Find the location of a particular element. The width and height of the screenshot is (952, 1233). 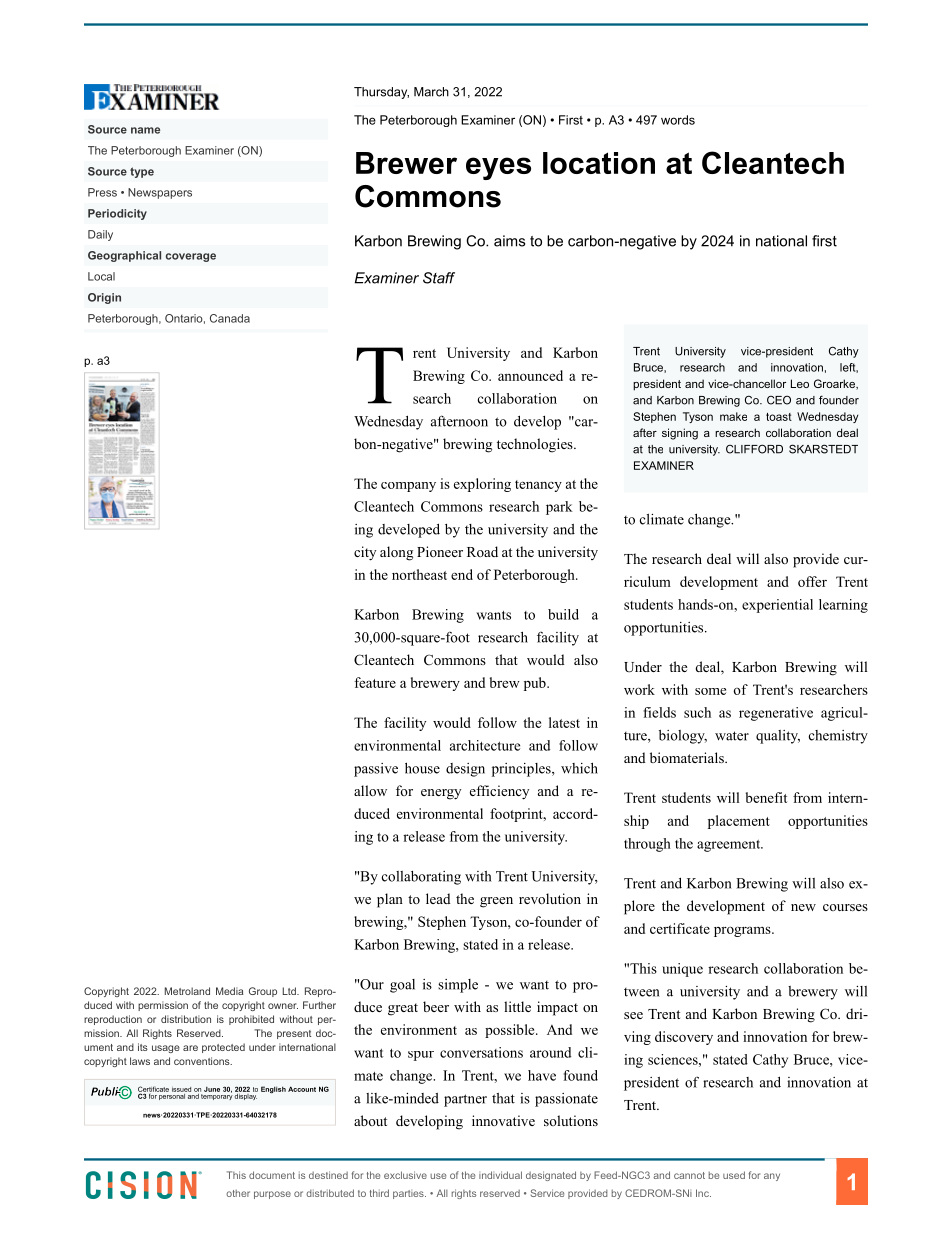

pub is located at coordinates (536, 684).
